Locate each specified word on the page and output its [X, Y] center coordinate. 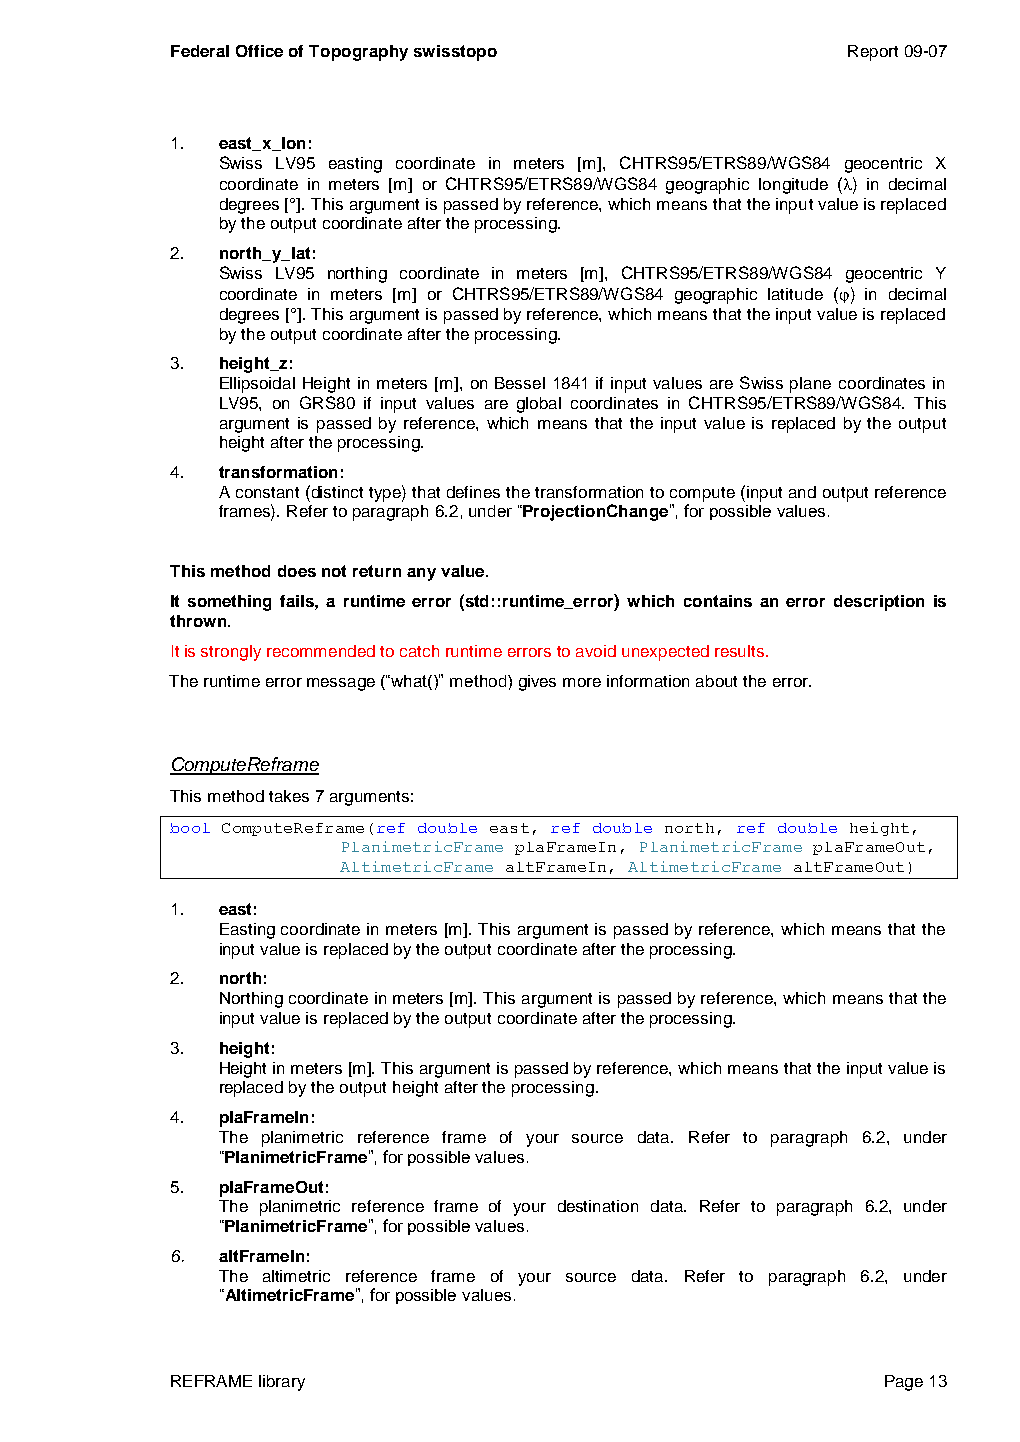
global [539, 405]
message [341, 684]
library [282, 1383]
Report [873, 53]
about [716, 681]
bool [190, 828]
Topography [358, 53]
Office [259, 51]
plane [810, 385]
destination [598, 1206]
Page [904, 1383]
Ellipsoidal [257, 385]
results [741, 651]
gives [537, 683]
